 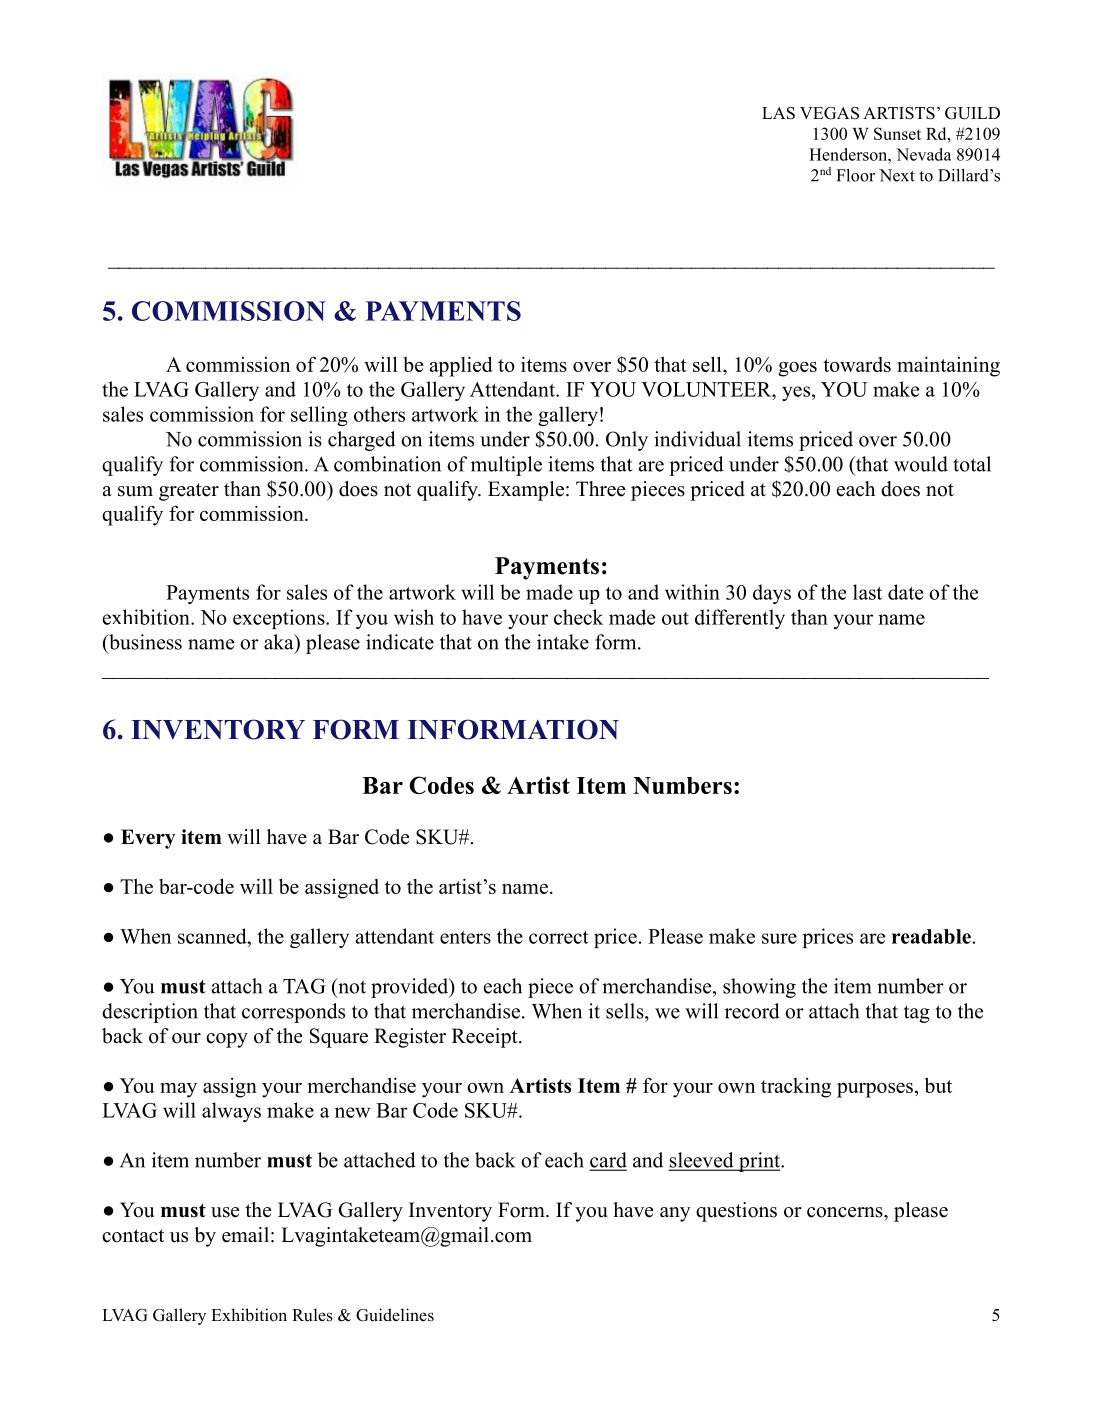 What do you see at coordinates (245, 1235) in the document?
I see `email` at bounding box center [245, 1235].
